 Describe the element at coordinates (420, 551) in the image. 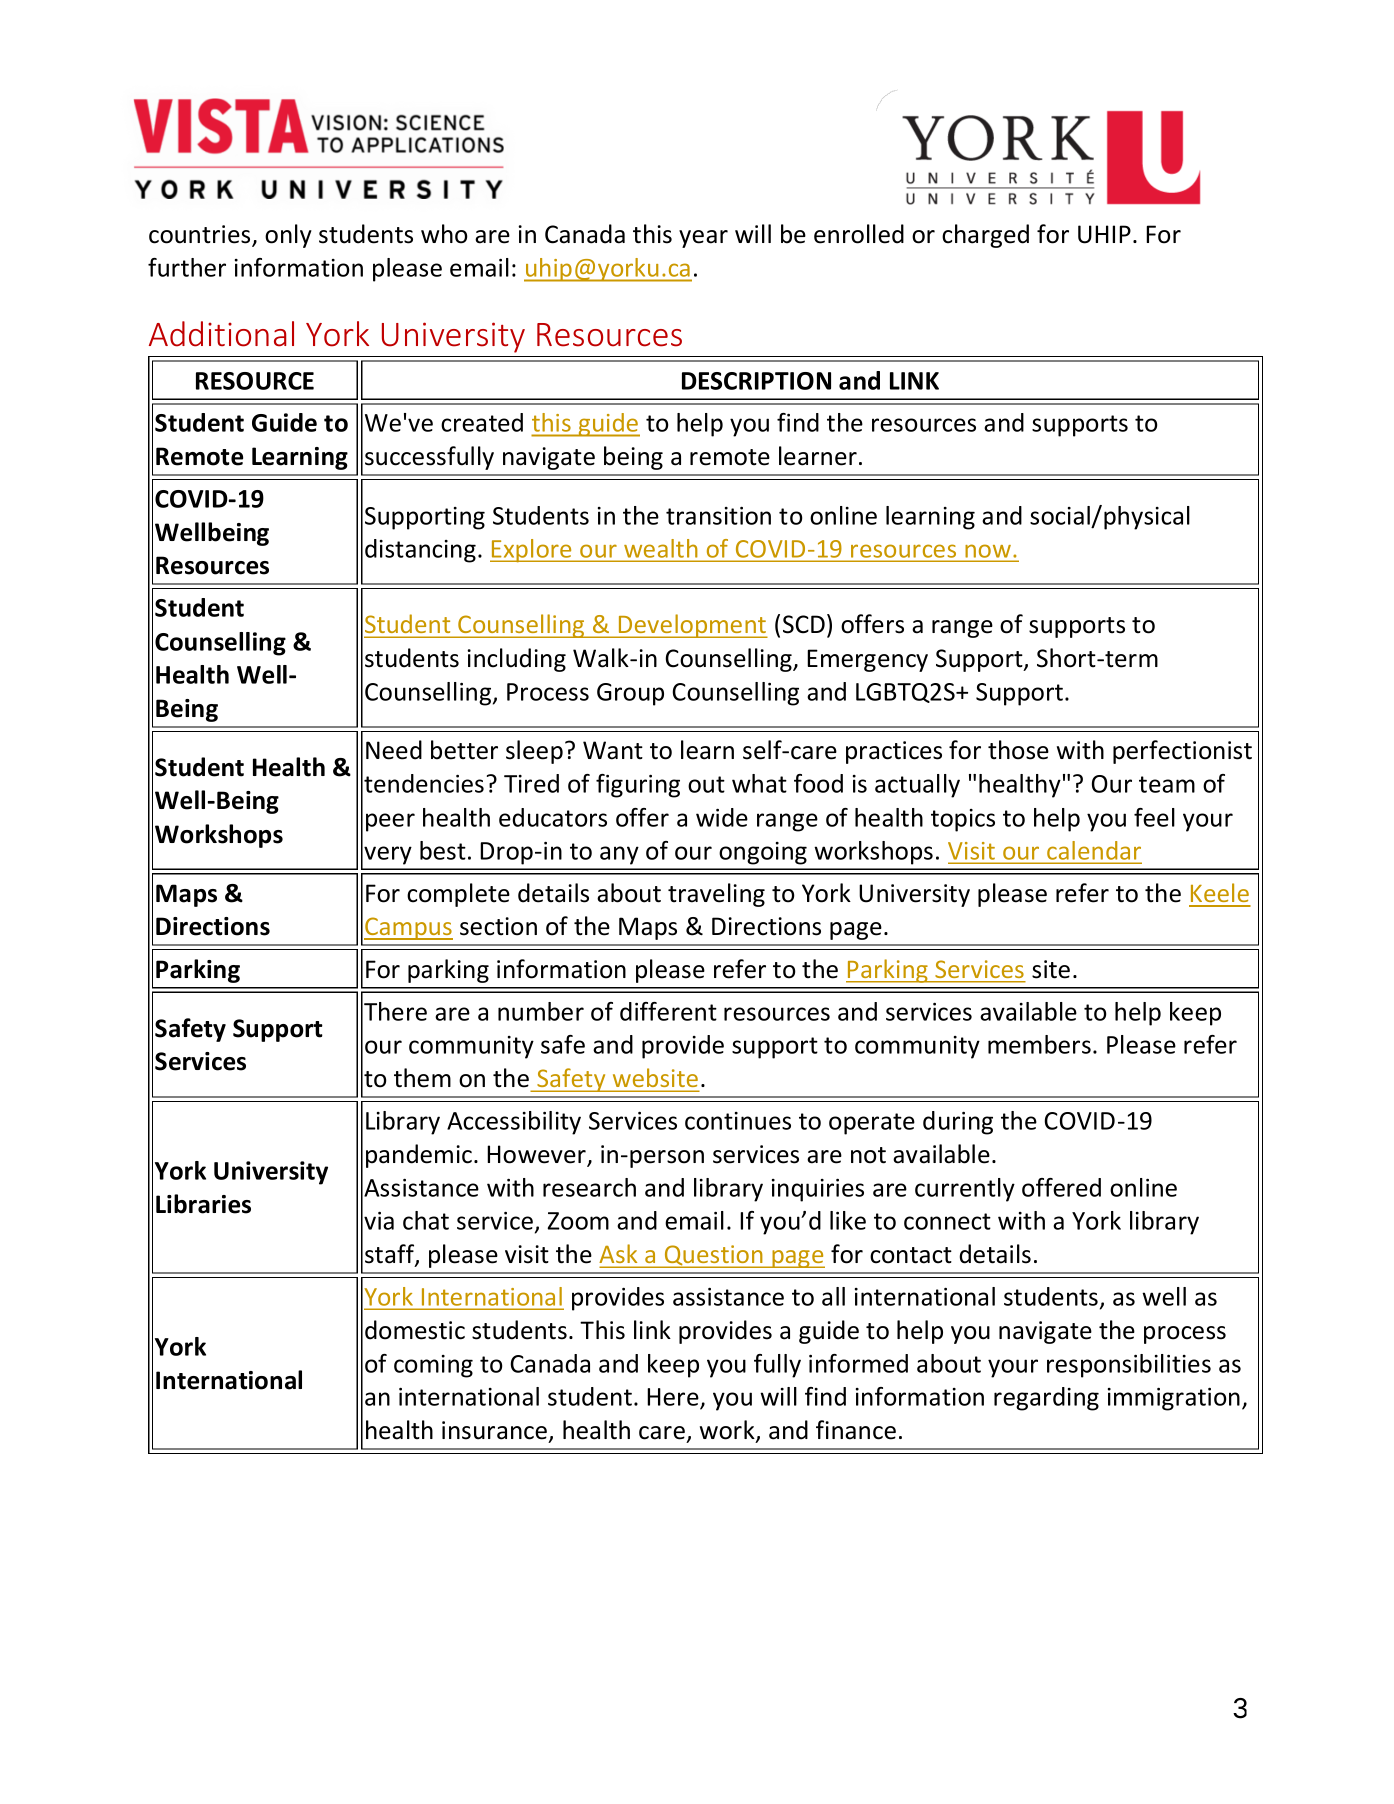

I see `distancing` at that location.
